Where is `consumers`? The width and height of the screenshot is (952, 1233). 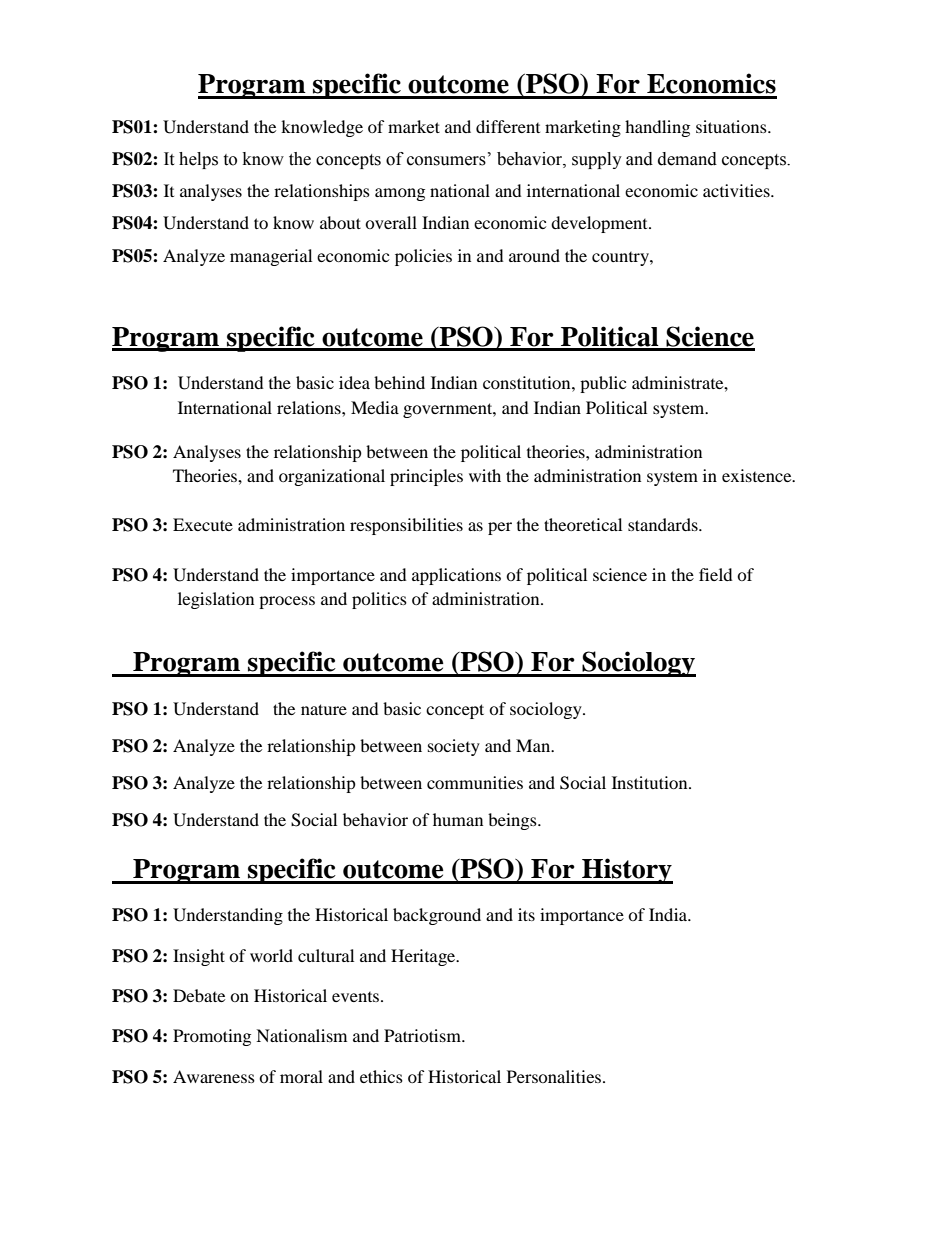
consumers is located at coordinates (446, 161).
